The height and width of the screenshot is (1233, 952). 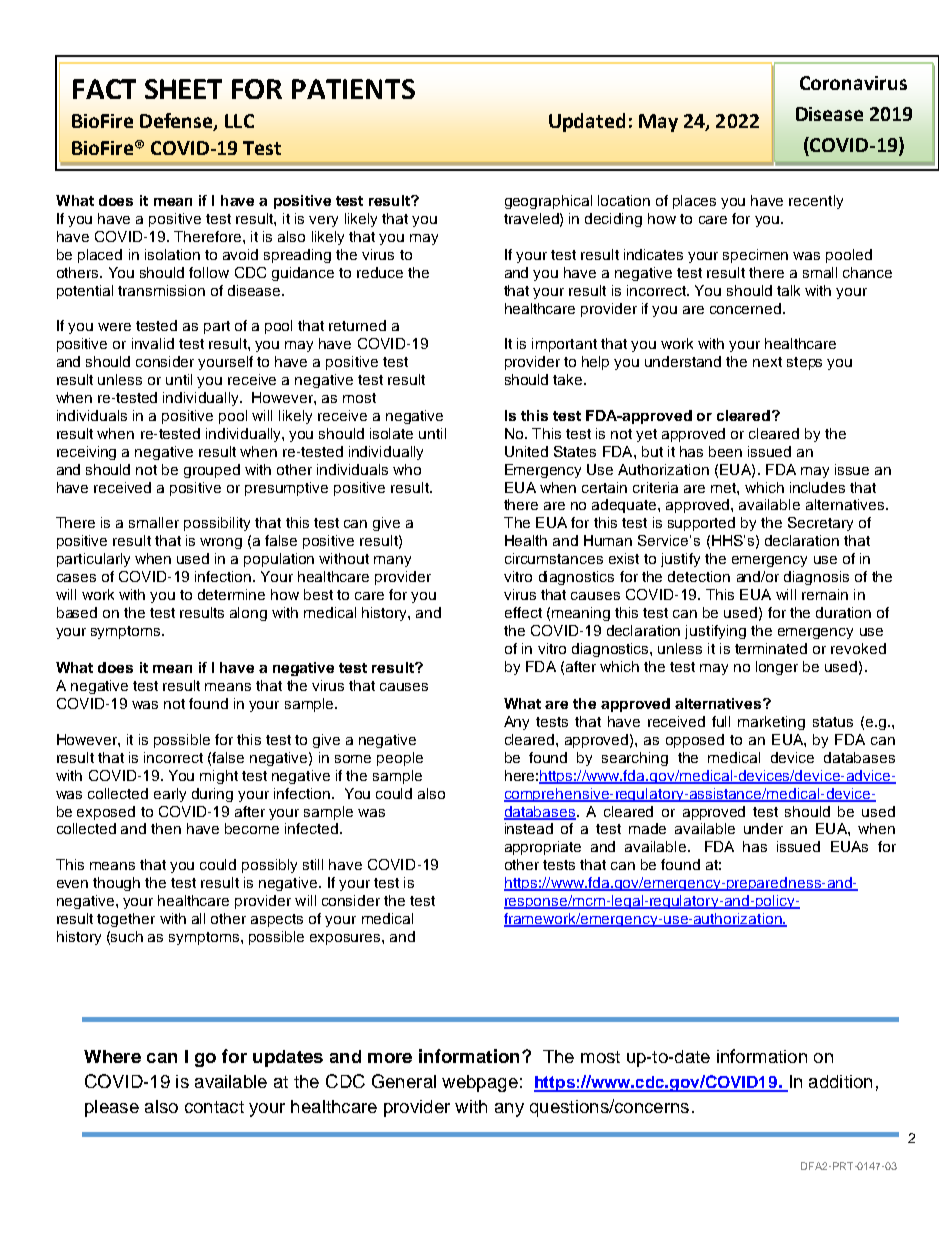 What do you see at coordinates (480, 1083) in the screenshot?
I see `webpage` at bounding box center [480, 1083].
